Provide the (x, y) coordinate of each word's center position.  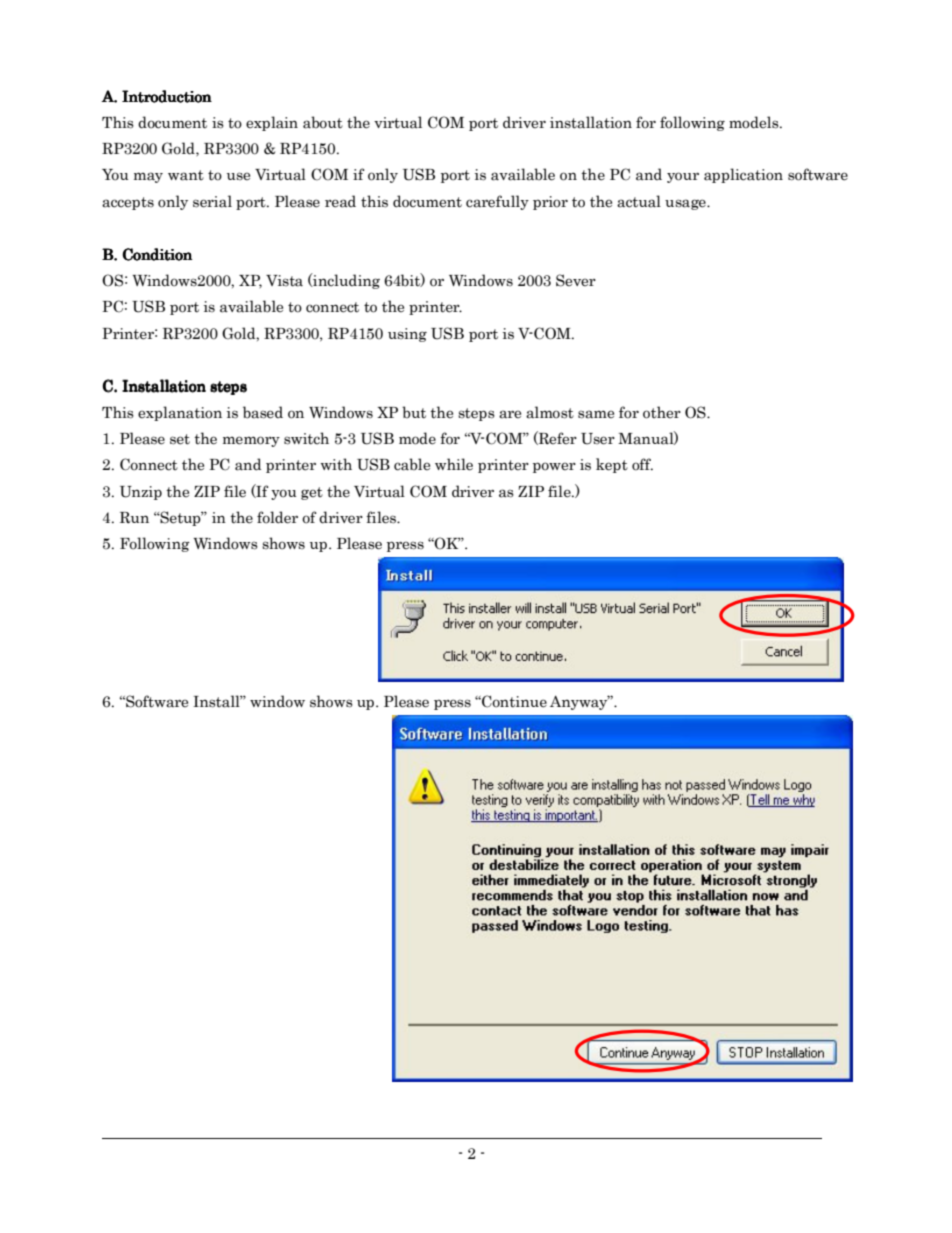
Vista (284, 281)
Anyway (580, 702)
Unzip (141, 493)
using (407, 335)
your (683, 177)
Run (134, 518)
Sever (576, 280)
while (454, 464)
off (642, 464)
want (186, 175)
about (323, 122)
